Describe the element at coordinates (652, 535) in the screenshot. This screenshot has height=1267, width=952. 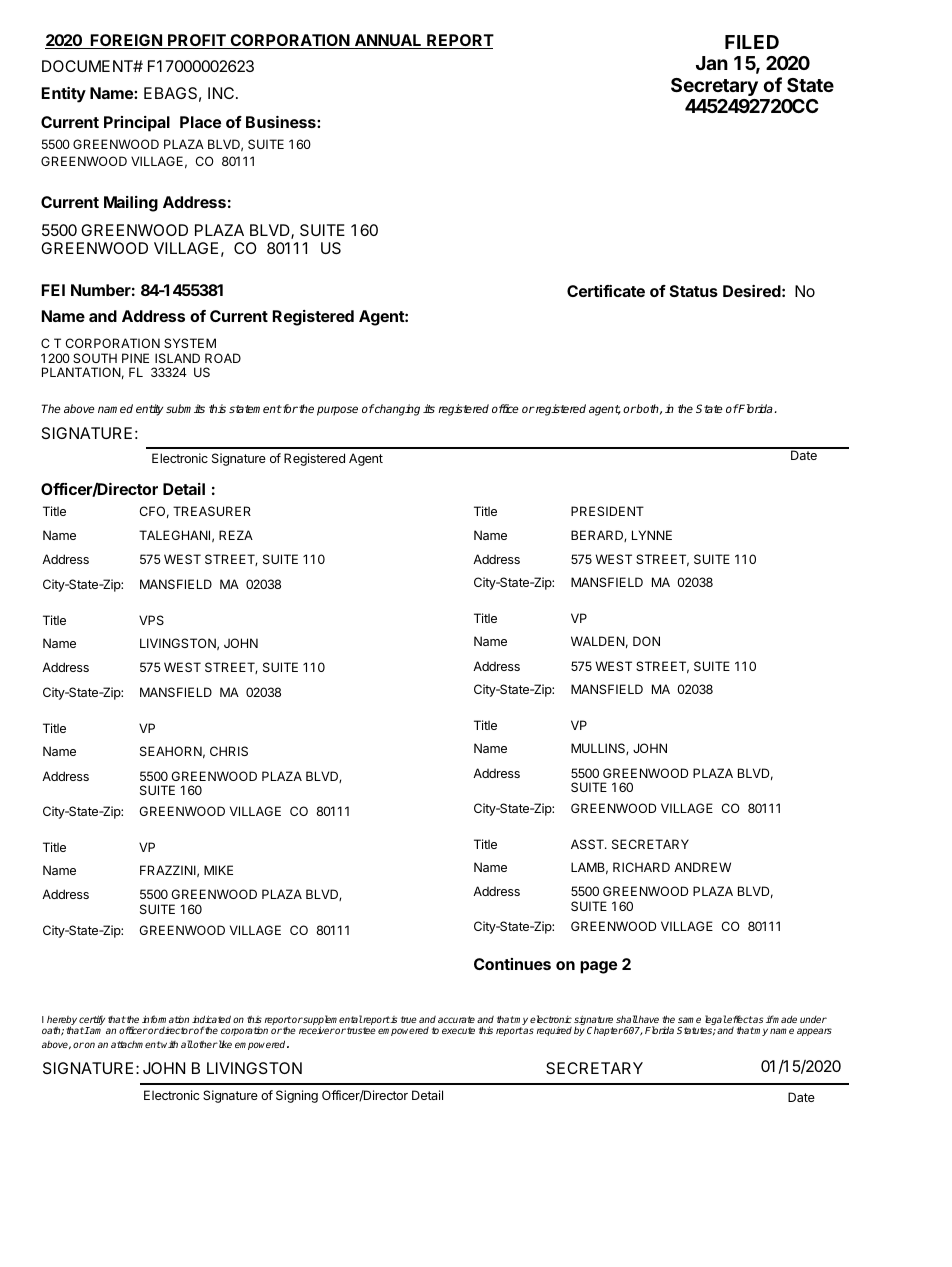
I see `LYNNE` at that location.
